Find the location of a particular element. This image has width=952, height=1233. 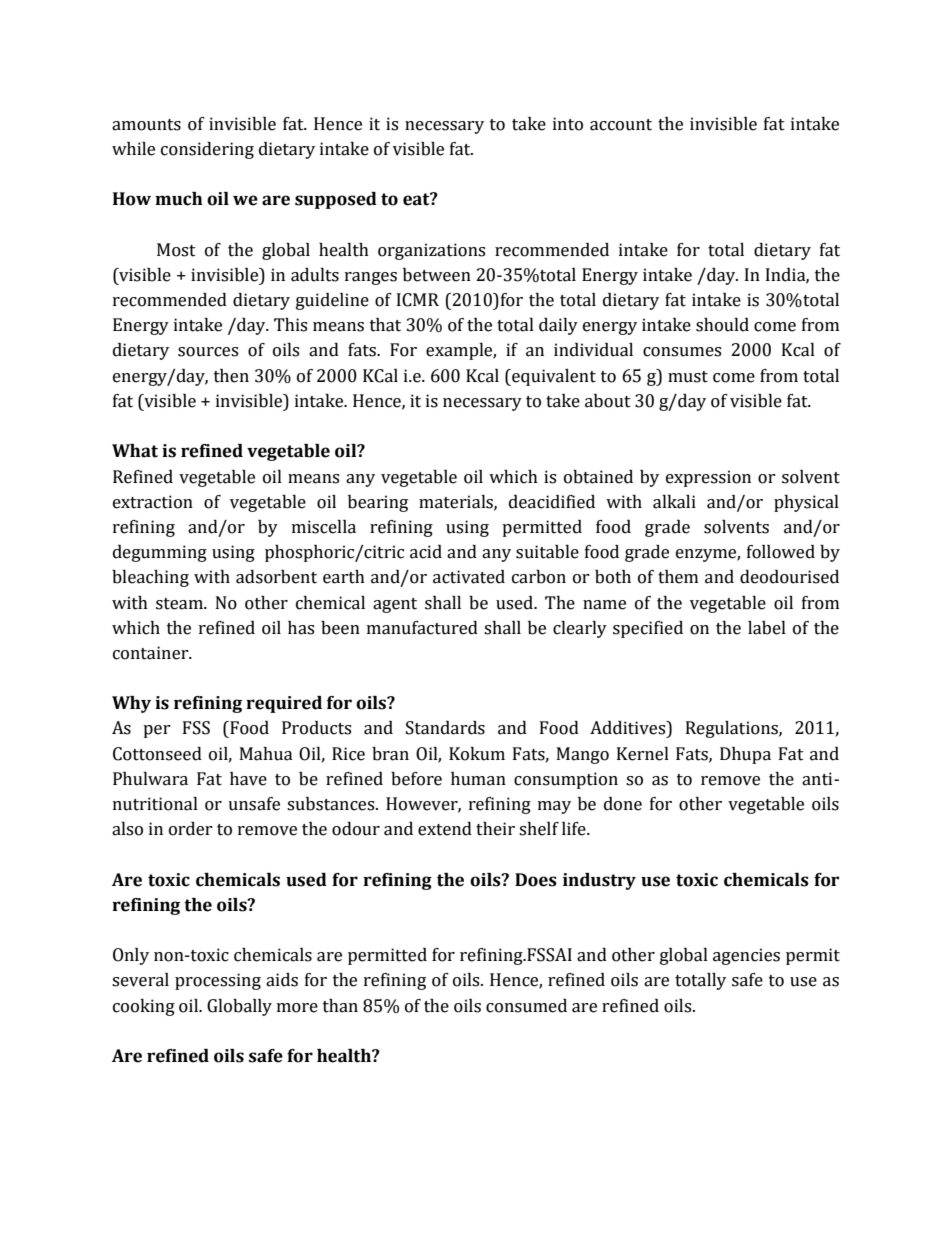

into is located at coordinates (568, 124).
